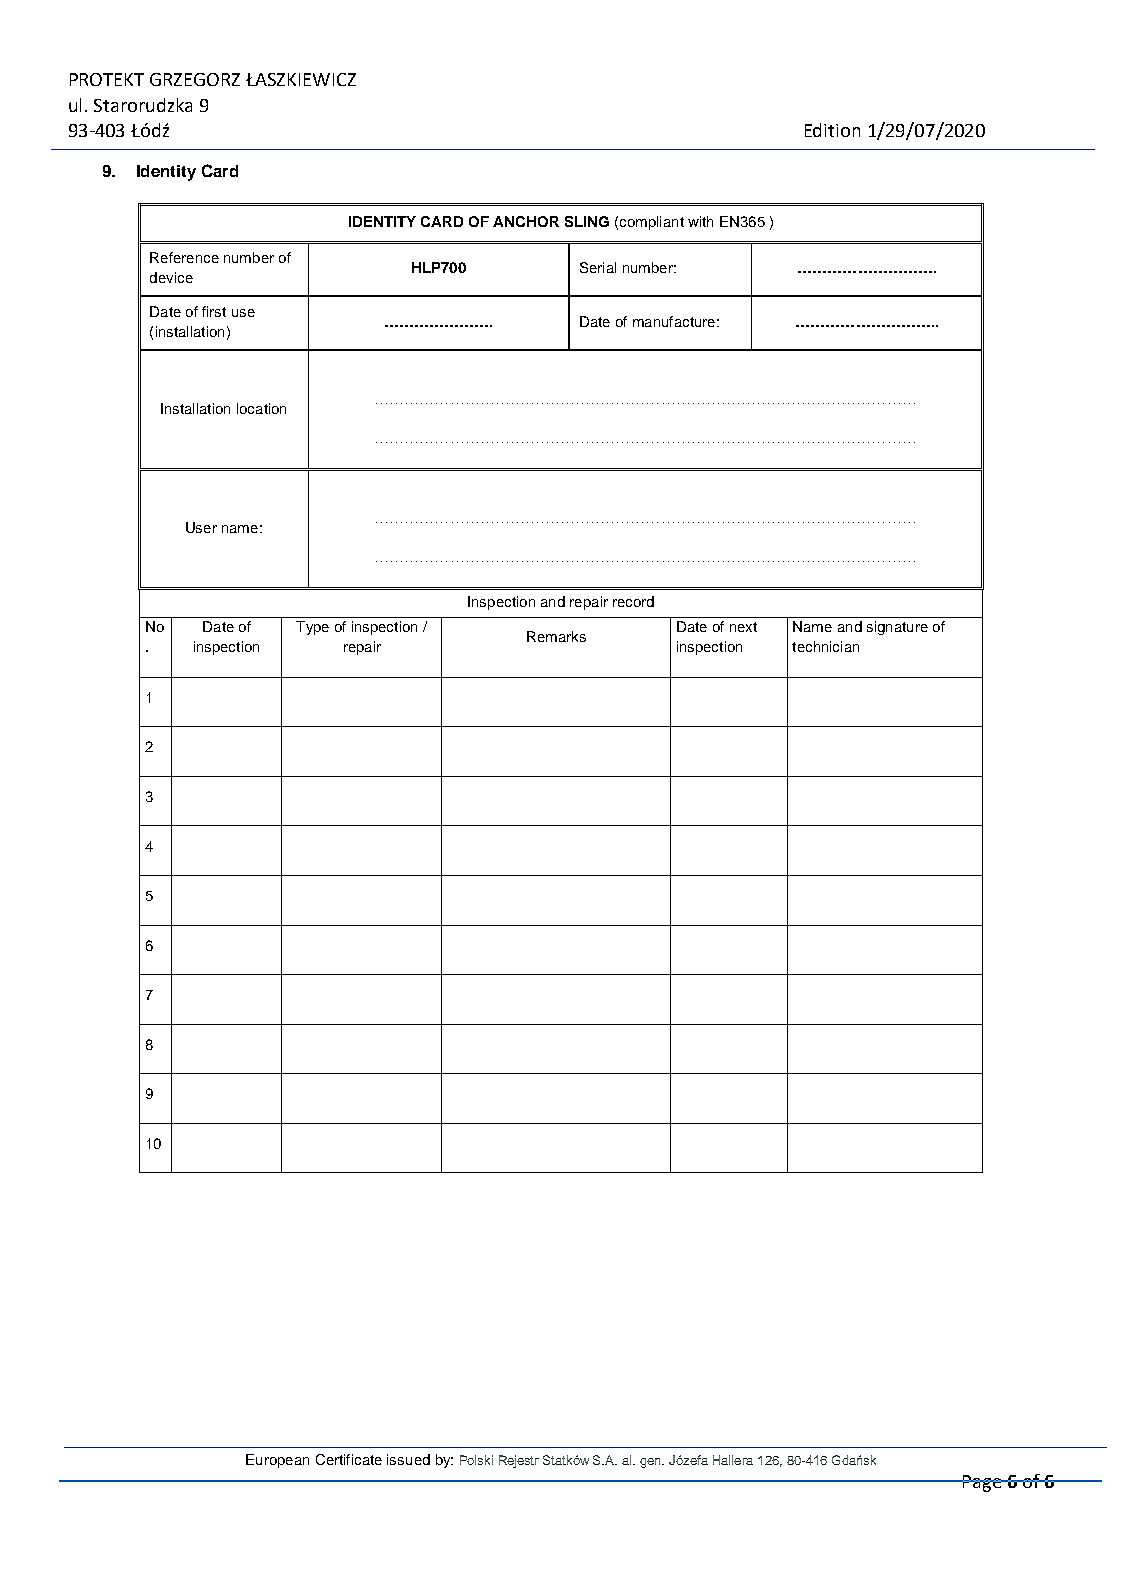 The height and width of the screenshot is (1586, 1122). Describe the element at coordinates (832, 130) in the screenshot. I see `Edition` at that location.
